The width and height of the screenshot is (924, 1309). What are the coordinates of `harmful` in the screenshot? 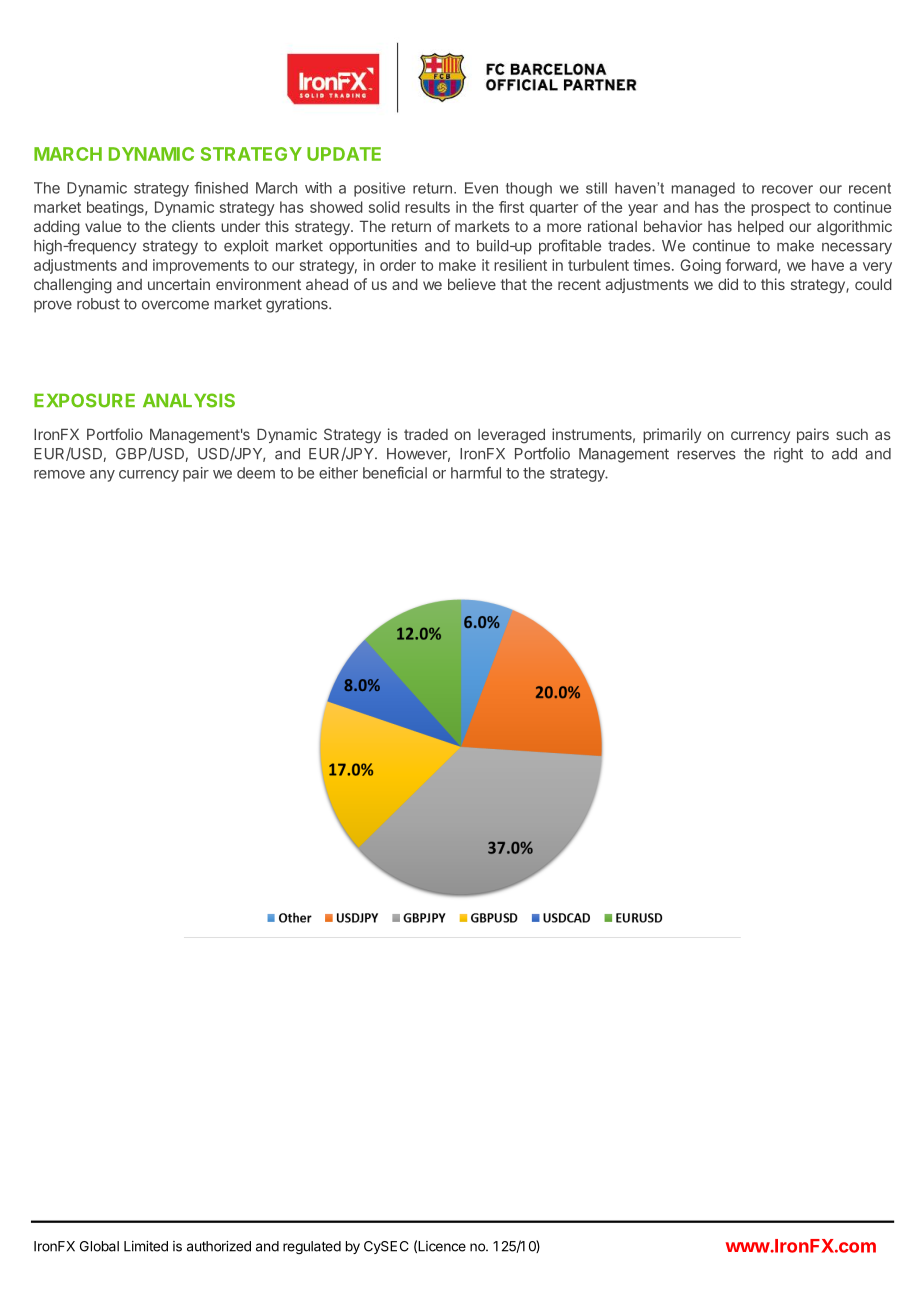 It's located at (476, 473).
